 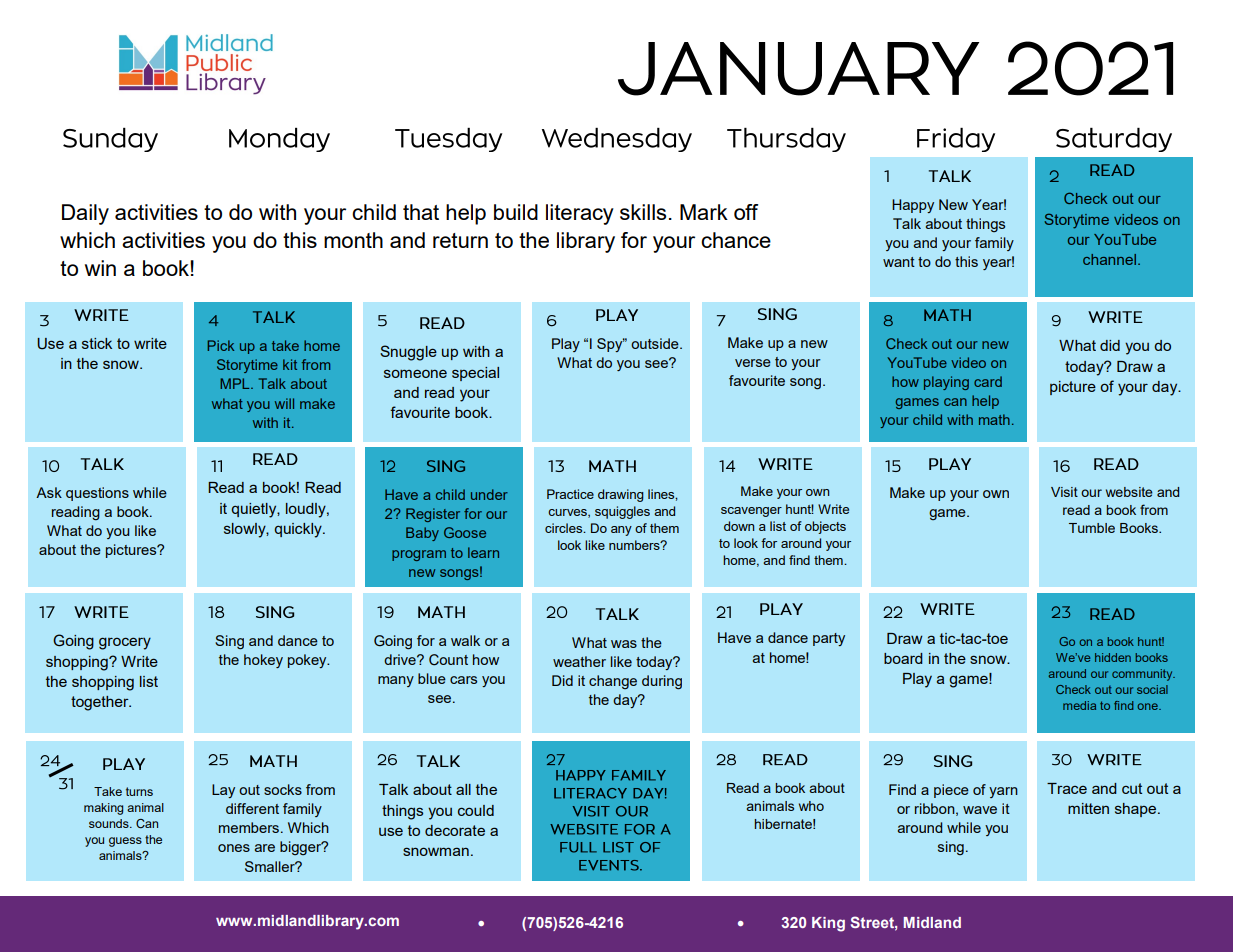 What do you see at coordinates (565, 528) in the image?
I see `circles` at bounding box center [565, 528].
